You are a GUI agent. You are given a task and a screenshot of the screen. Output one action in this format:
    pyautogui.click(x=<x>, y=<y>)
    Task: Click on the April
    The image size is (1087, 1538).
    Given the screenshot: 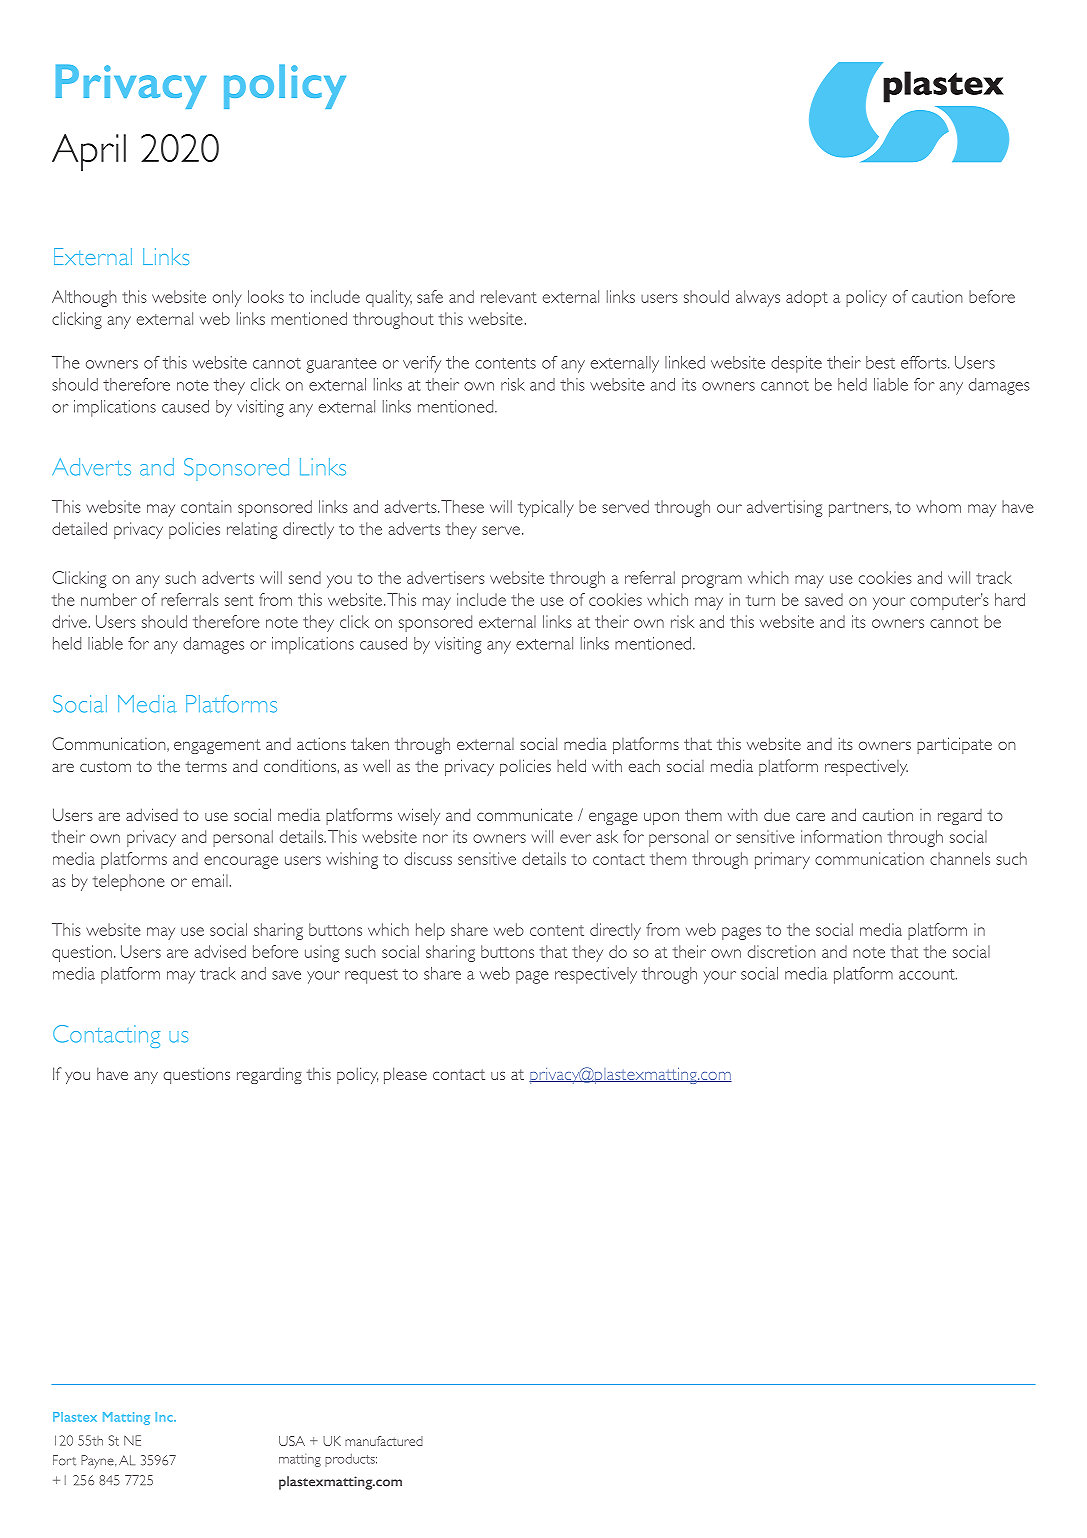 What is the action you would take?
    pyautogui.click(x=89, y=152)
